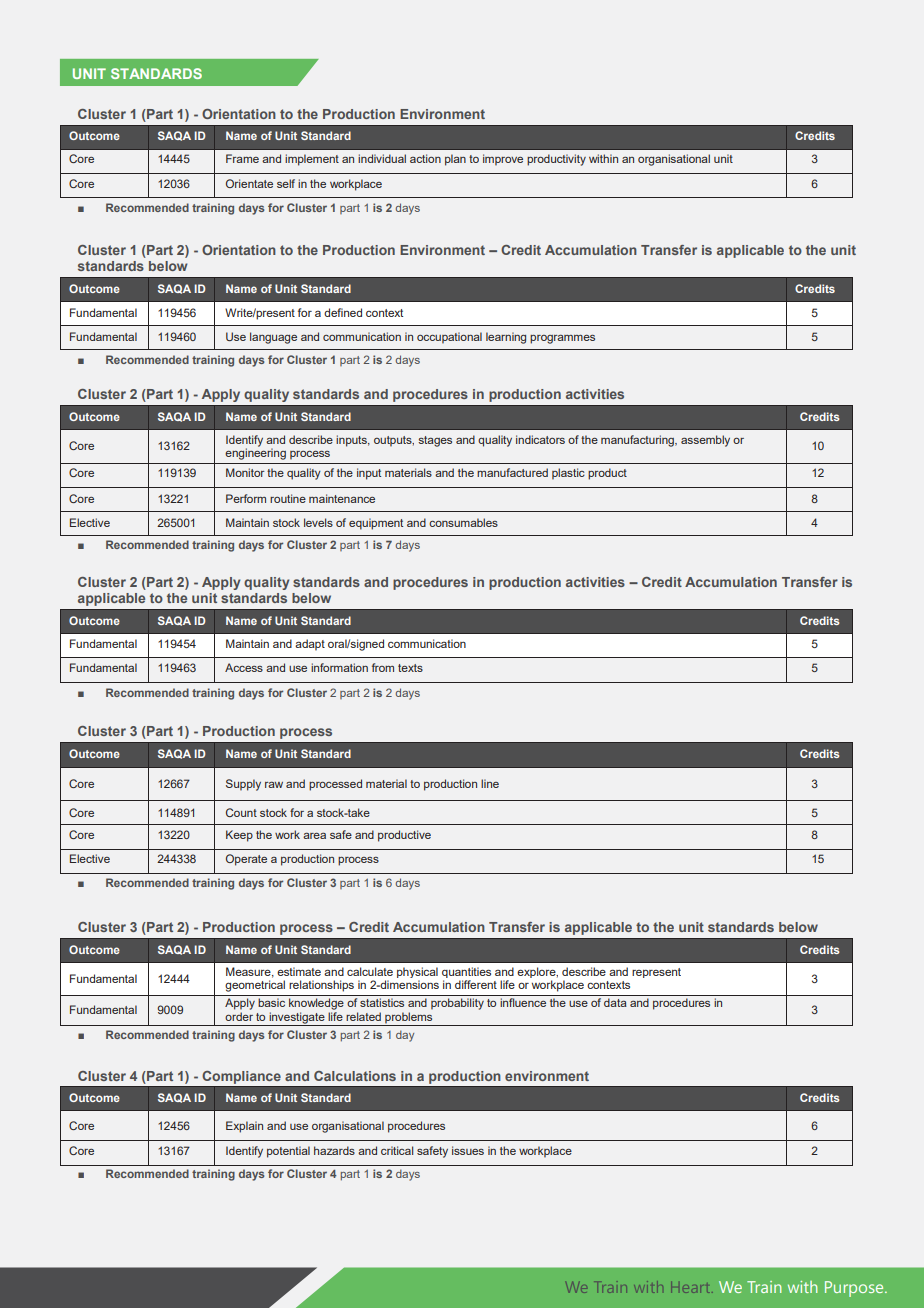  What do you see at coordinates (288, 1152) in the image?
I see `potential` at bounding box center [288, 1152].
